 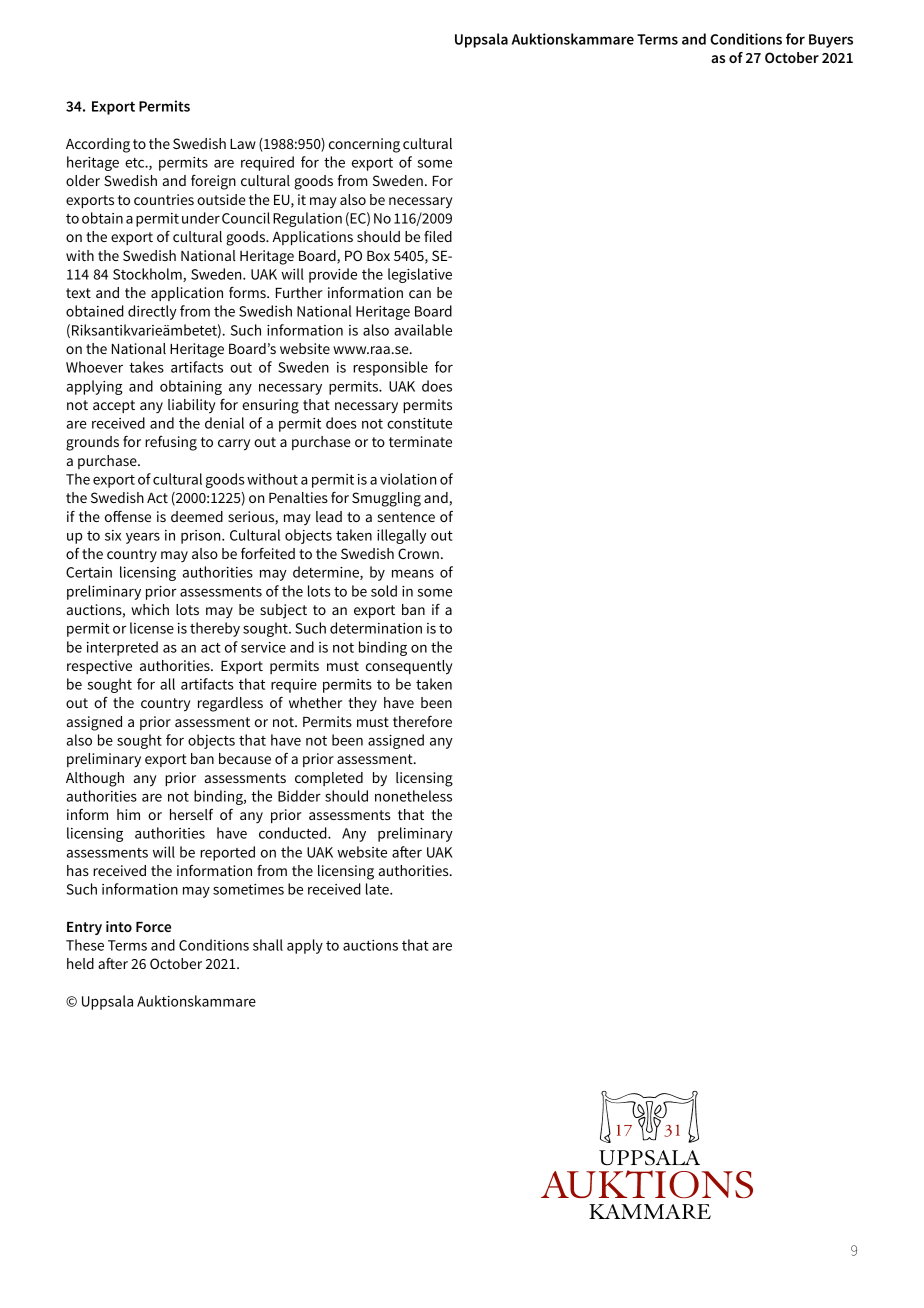 I want to click on sentence, so click(x=406, y=517).
